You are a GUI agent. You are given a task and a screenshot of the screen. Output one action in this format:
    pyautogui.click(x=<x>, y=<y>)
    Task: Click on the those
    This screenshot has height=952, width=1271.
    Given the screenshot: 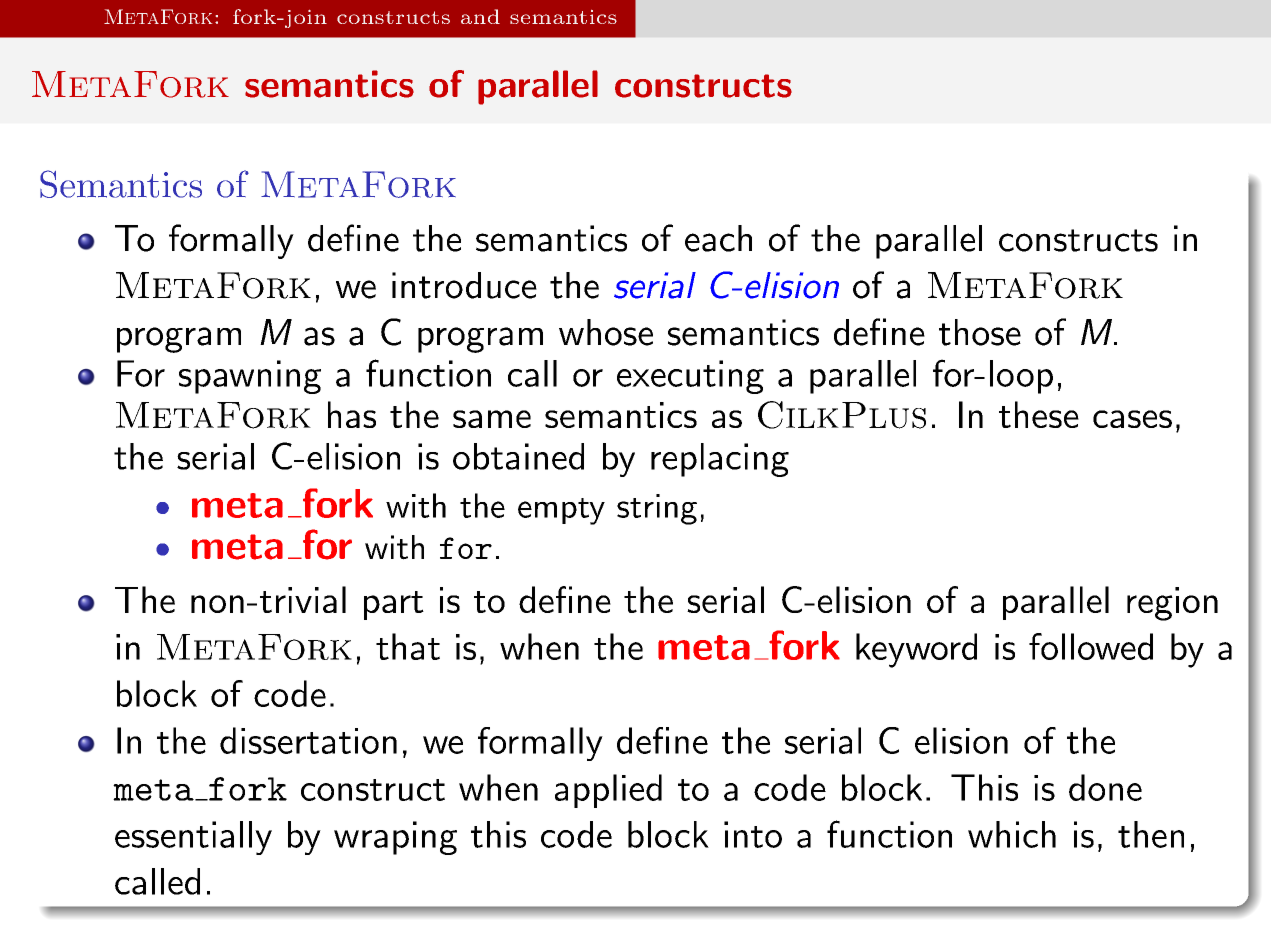 What is the action you would take?
    pyautogui.click(x=980, y=332)
